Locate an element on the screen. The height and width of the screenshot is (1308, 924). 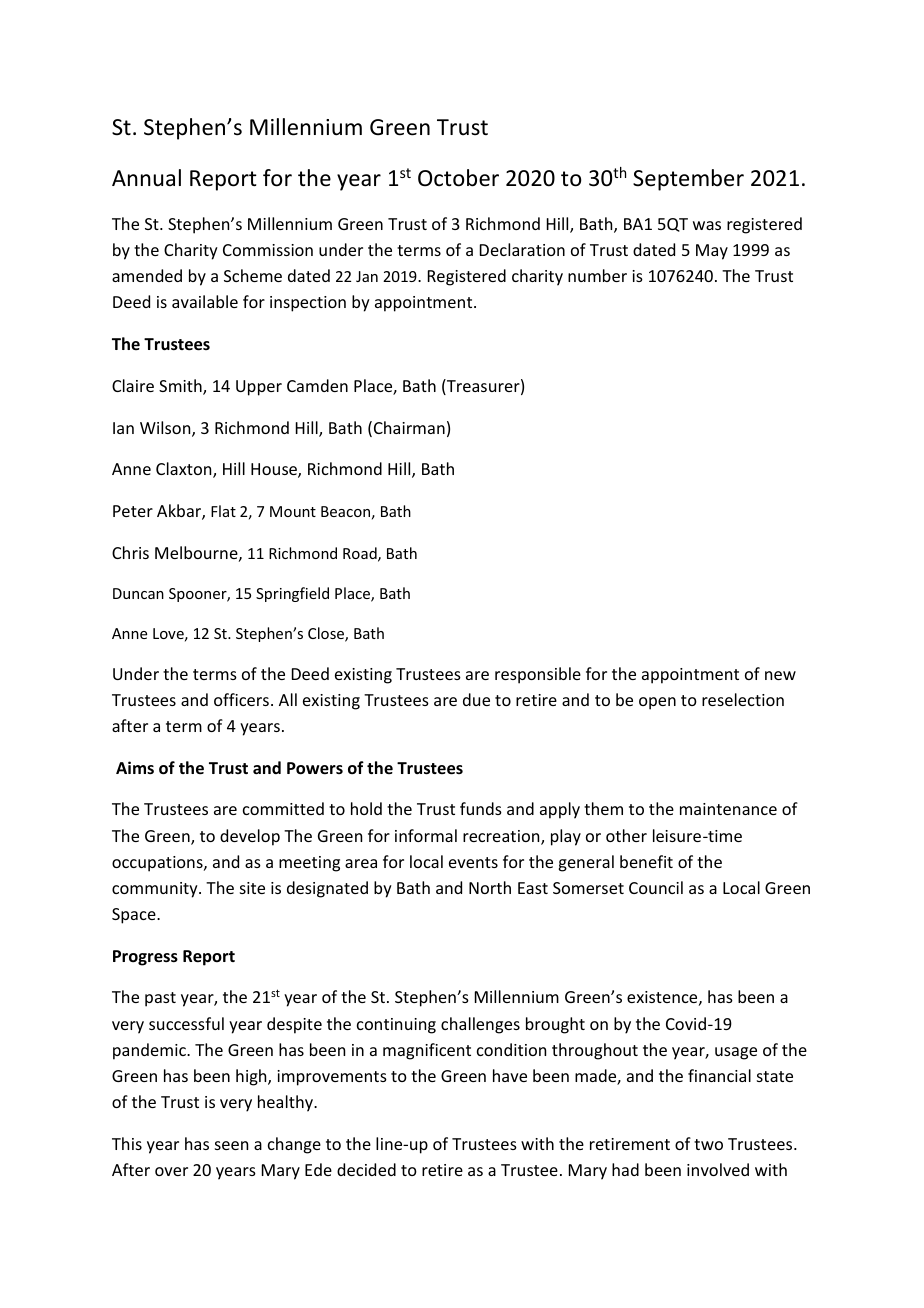
was is located at coordinates (707, 225).
